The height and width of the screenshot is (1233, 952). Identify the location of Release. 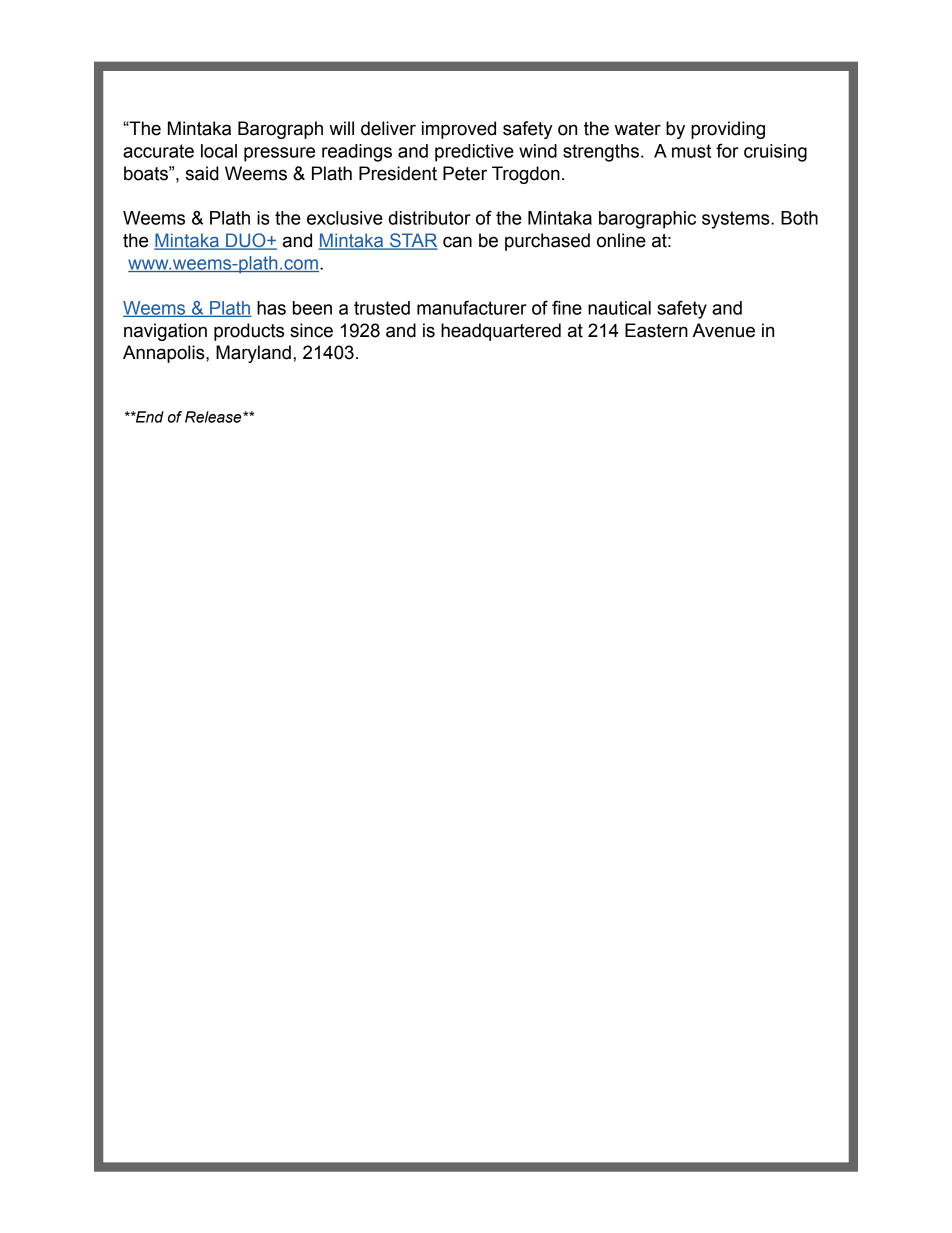
(214, 417).
